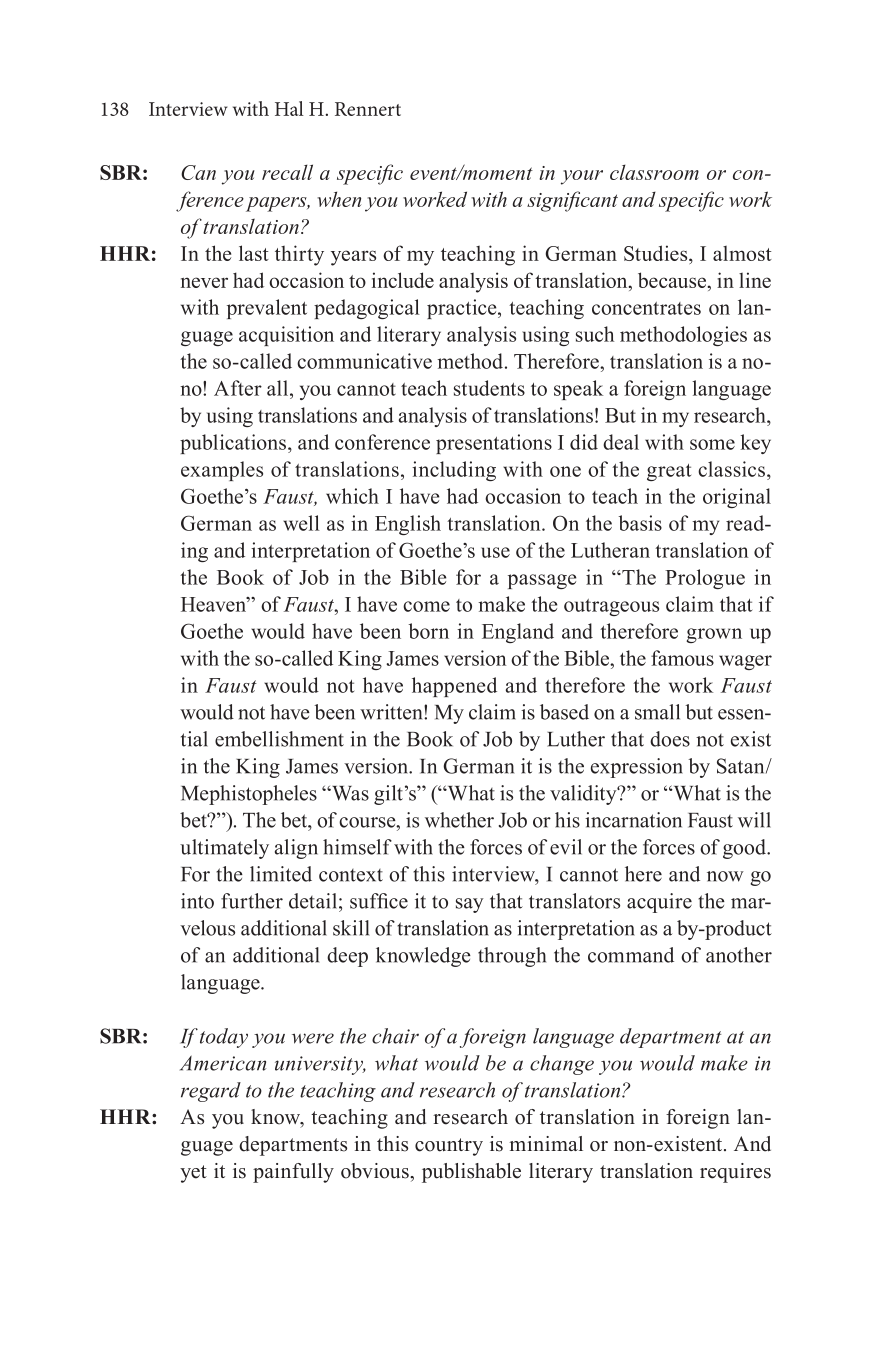  What do you see at coordinates (459, 820) in the document?
I see `whether` at bounding box center [459, 820].
